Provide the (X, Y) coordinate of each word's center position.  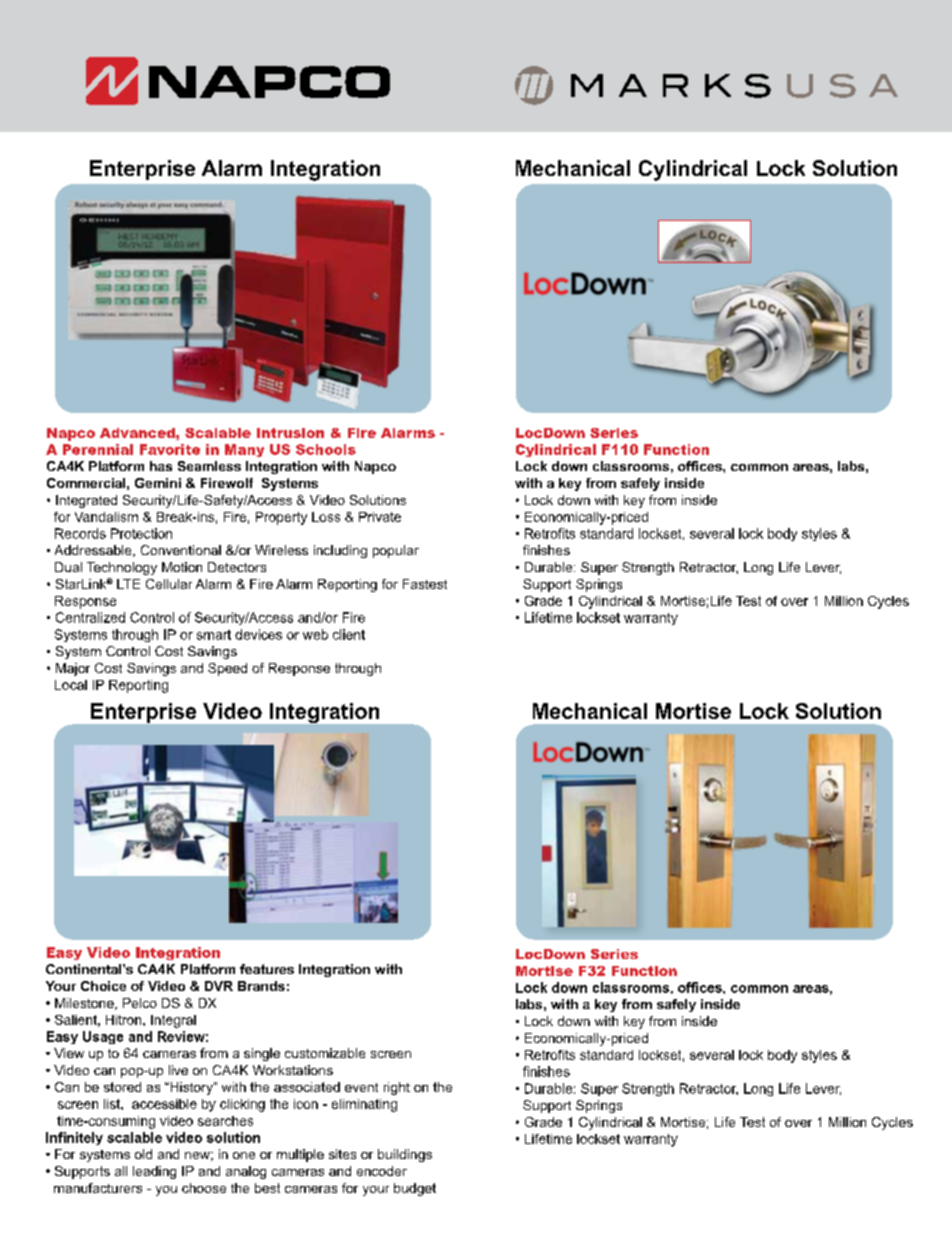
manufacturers (98, 1188)
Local (71, 685)
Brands (261, 986)
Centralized (90, 617)
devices (258, 634)
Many (244, 450)
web (315, 634)
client (349, 634)
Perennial (98, 449)
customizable (325, 1053)
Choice (103, 986)
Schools (326, 449)
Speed (227, 669)
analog (246, 1172)
